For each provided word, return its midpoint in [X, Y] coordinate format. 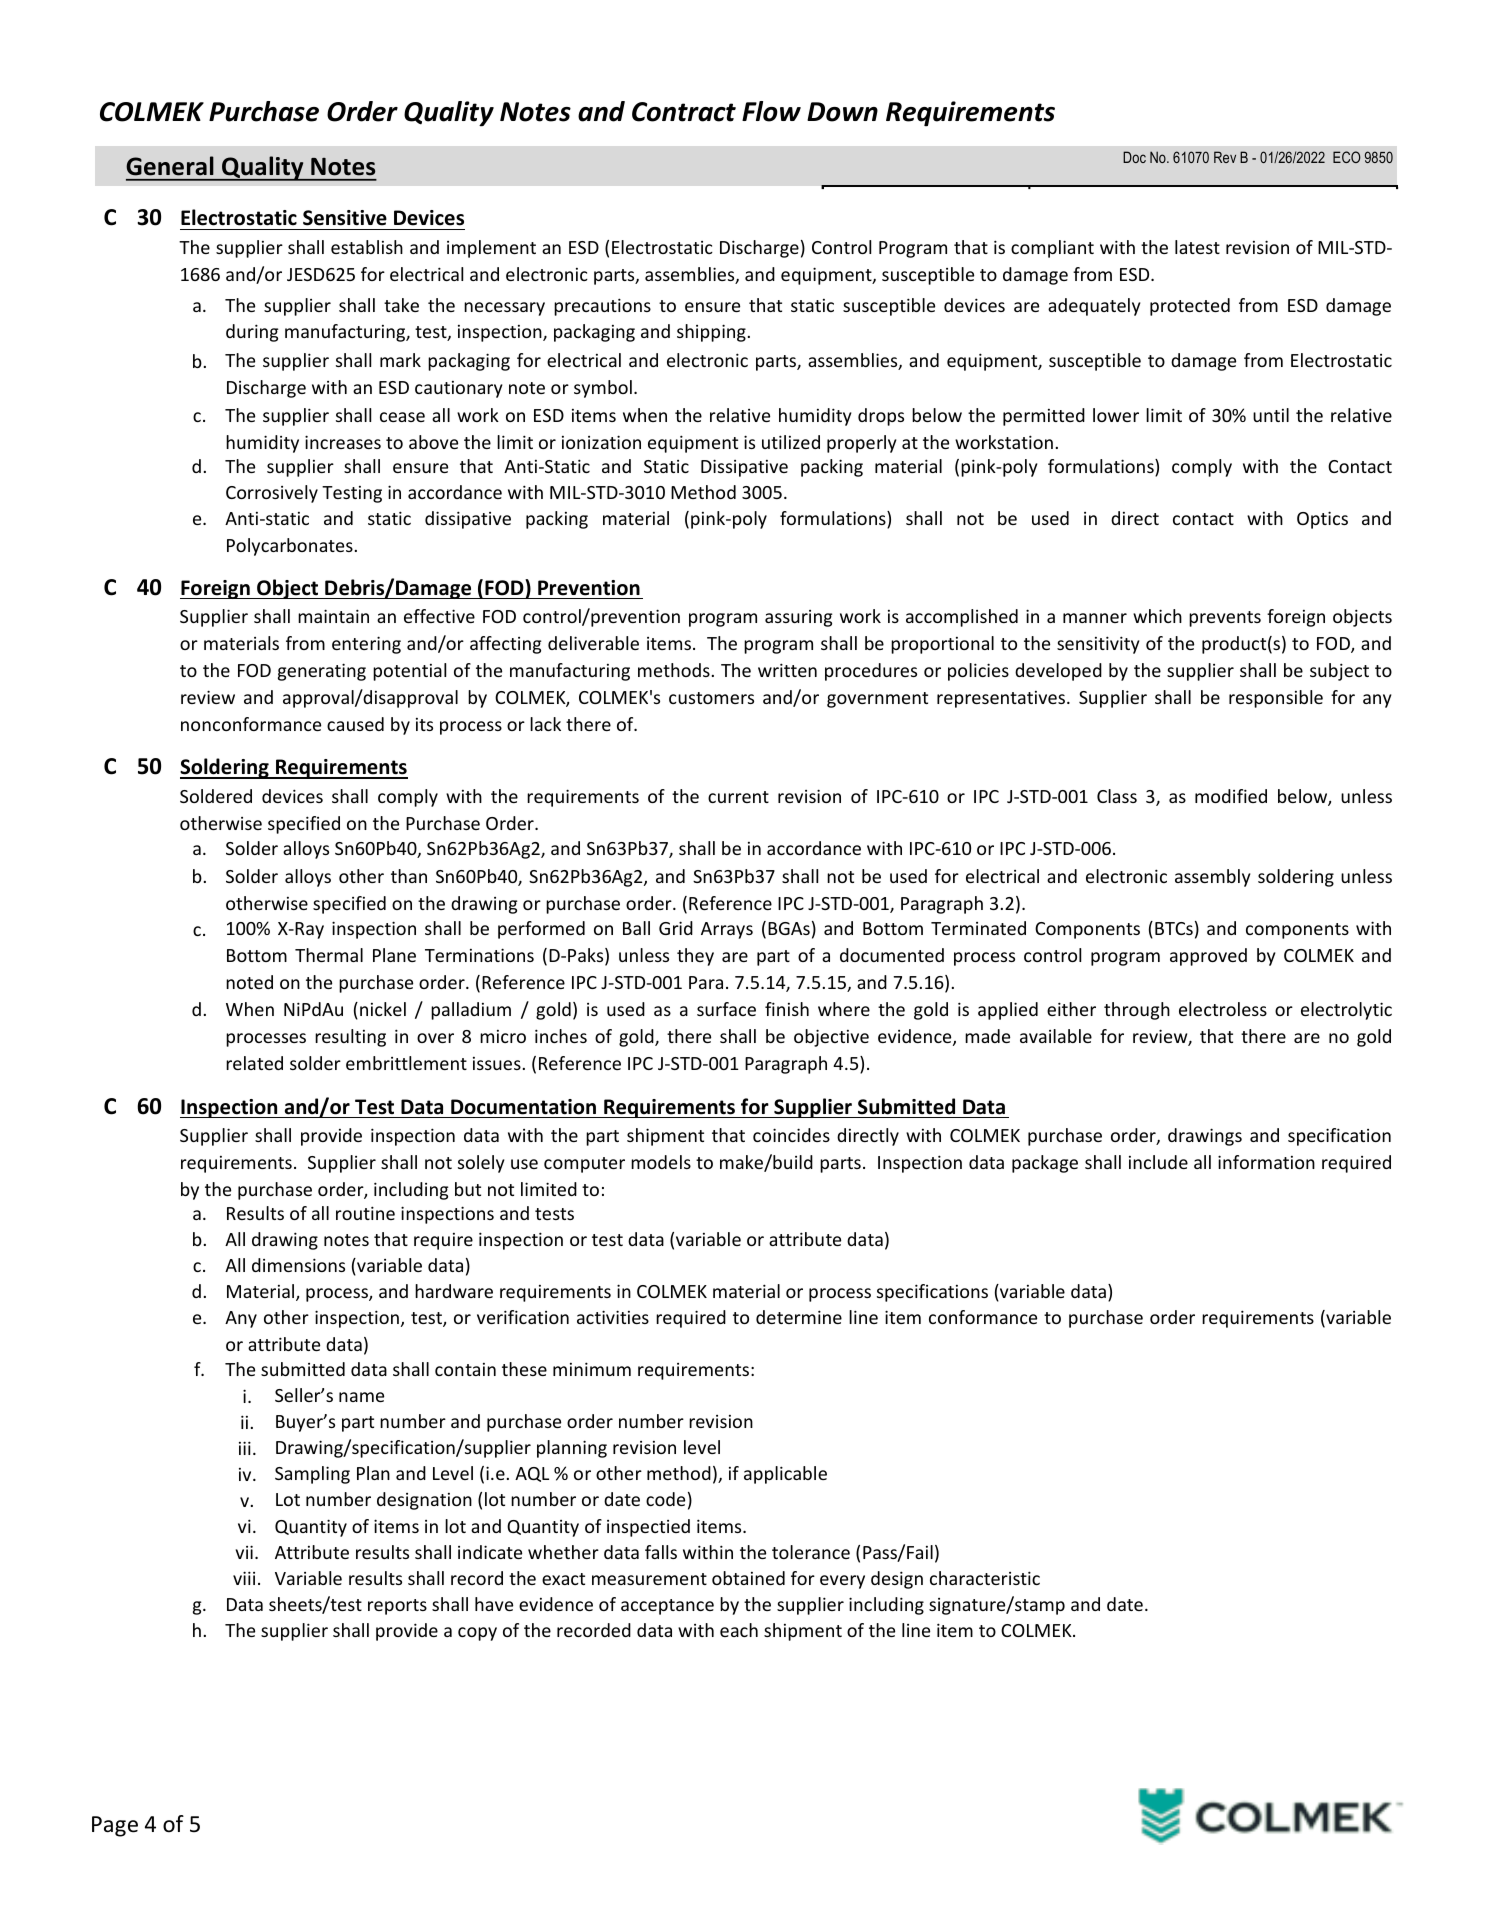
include [1158, 1162]
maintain [333, 616]
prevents [1225, 619]
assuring [798, 618]
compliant [1052, 249]
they [695, 957]
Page [115, 1826]
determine [799, 1317]
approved [1208, 957]
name [361, 1397]
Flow [771, 111]
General [170, 166]
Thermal [329, 955]
